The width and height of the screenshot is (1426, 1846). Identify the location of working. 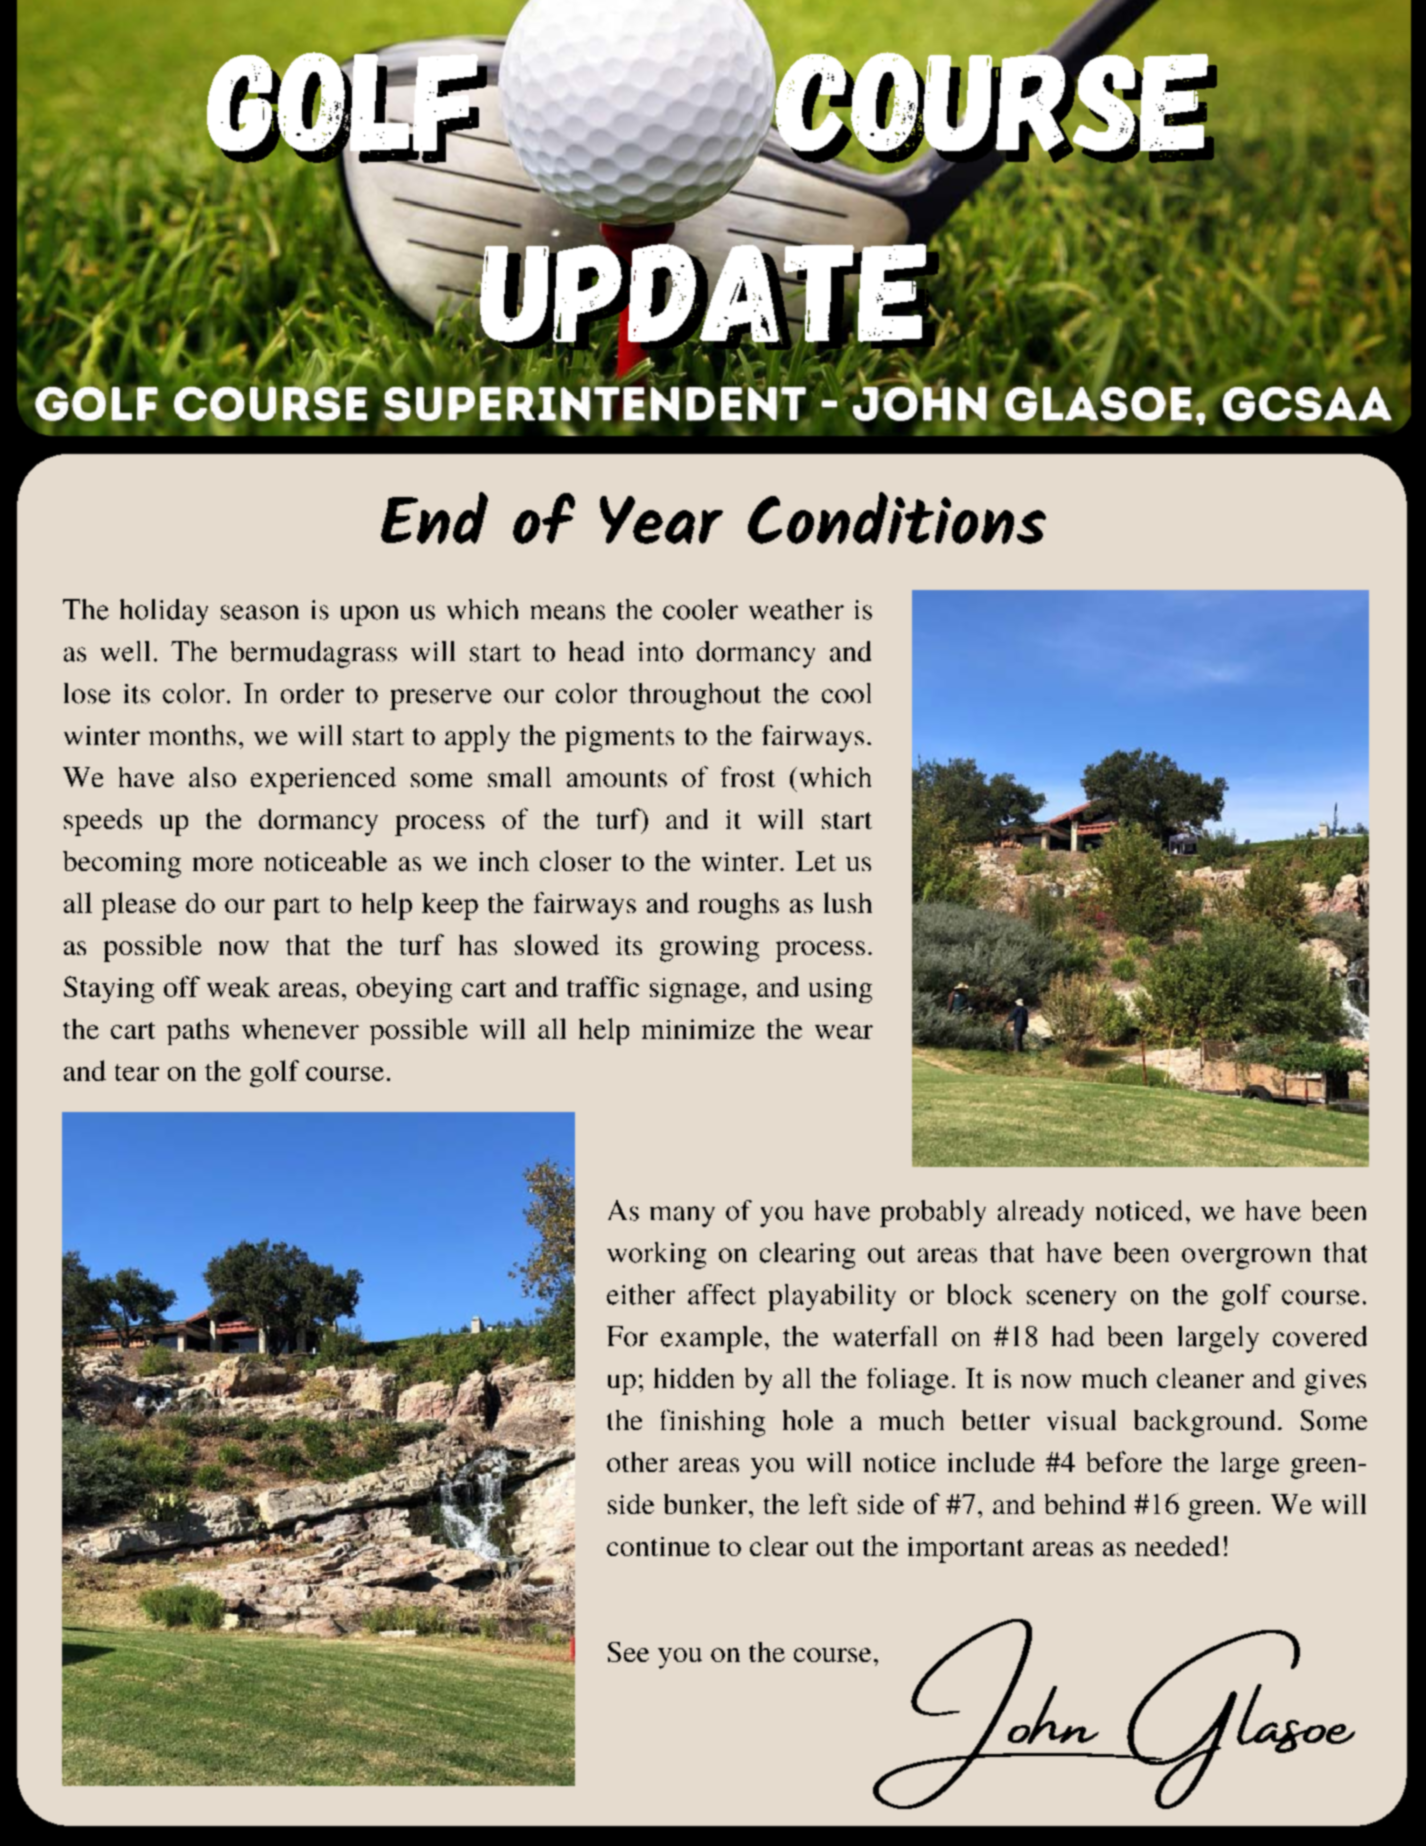
(656, 1255).
